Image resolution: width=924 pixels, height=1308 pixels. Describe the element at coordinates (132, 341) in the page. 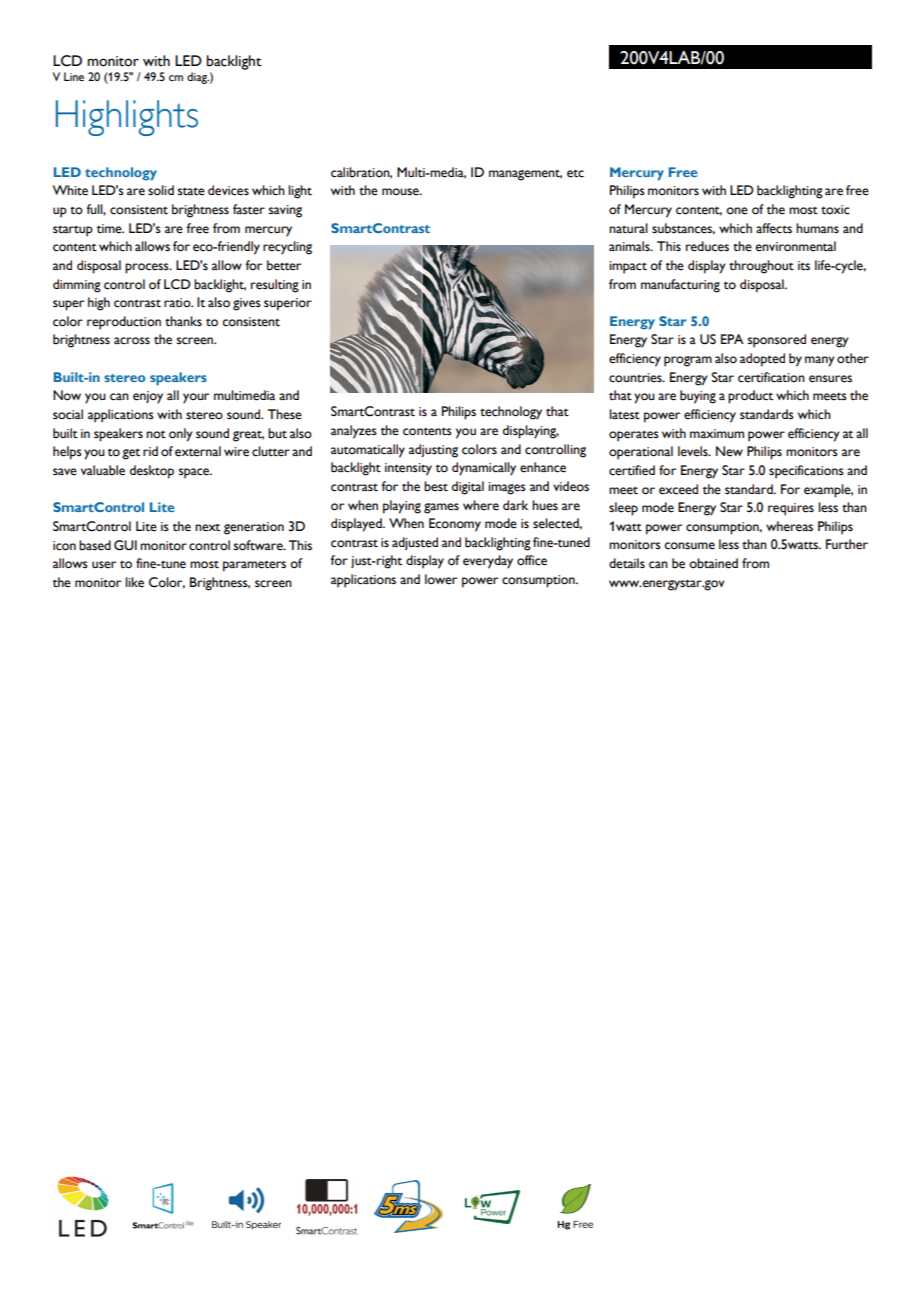

I see `across` at that location.
